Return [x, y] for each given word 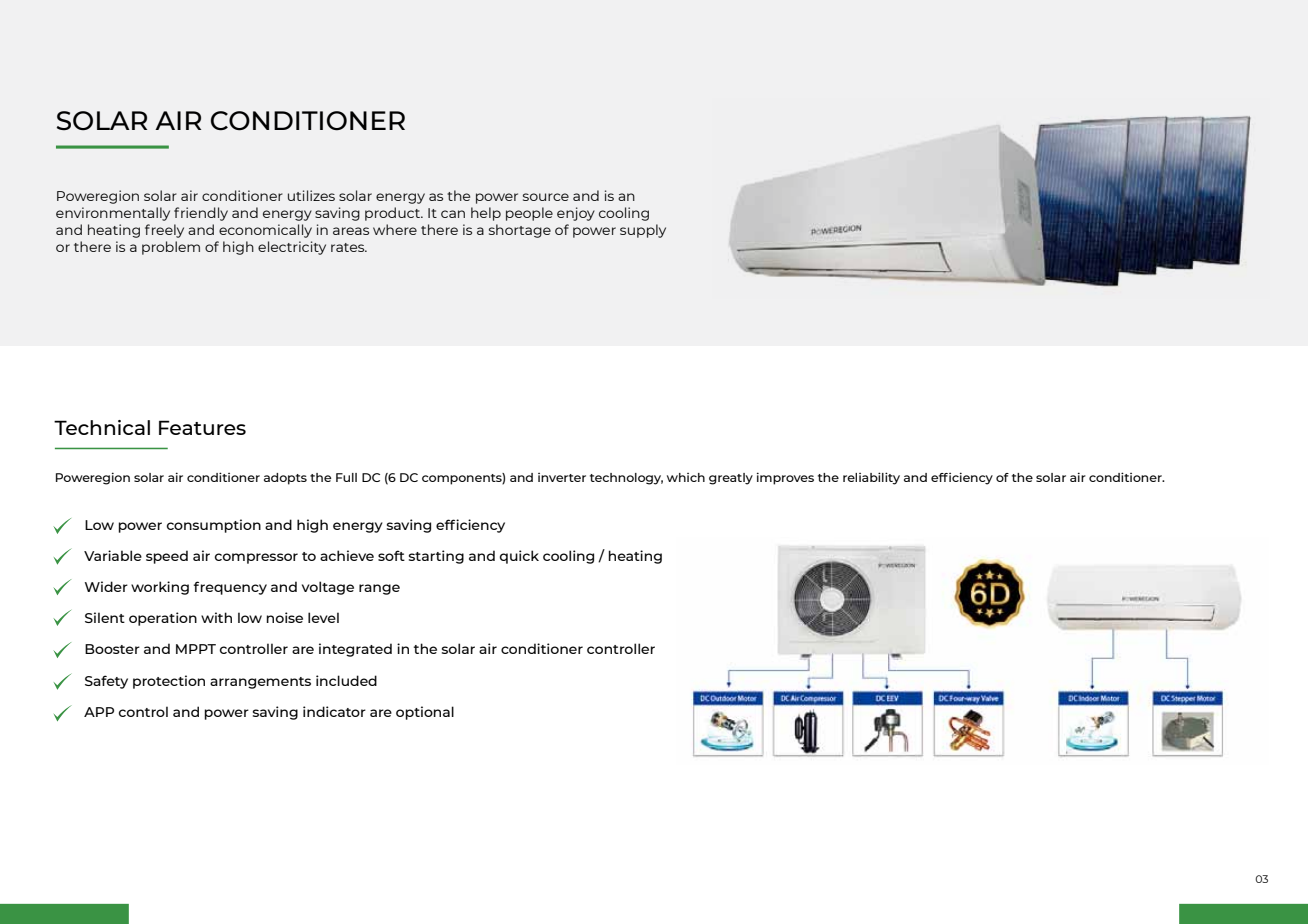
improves [785, 478]
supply [643, 231]
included [346, 680]
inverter [562, 477]
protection [169, 682]
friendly [201, 214]
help [486, 214]
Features [202, 427]
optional [425, 713]
